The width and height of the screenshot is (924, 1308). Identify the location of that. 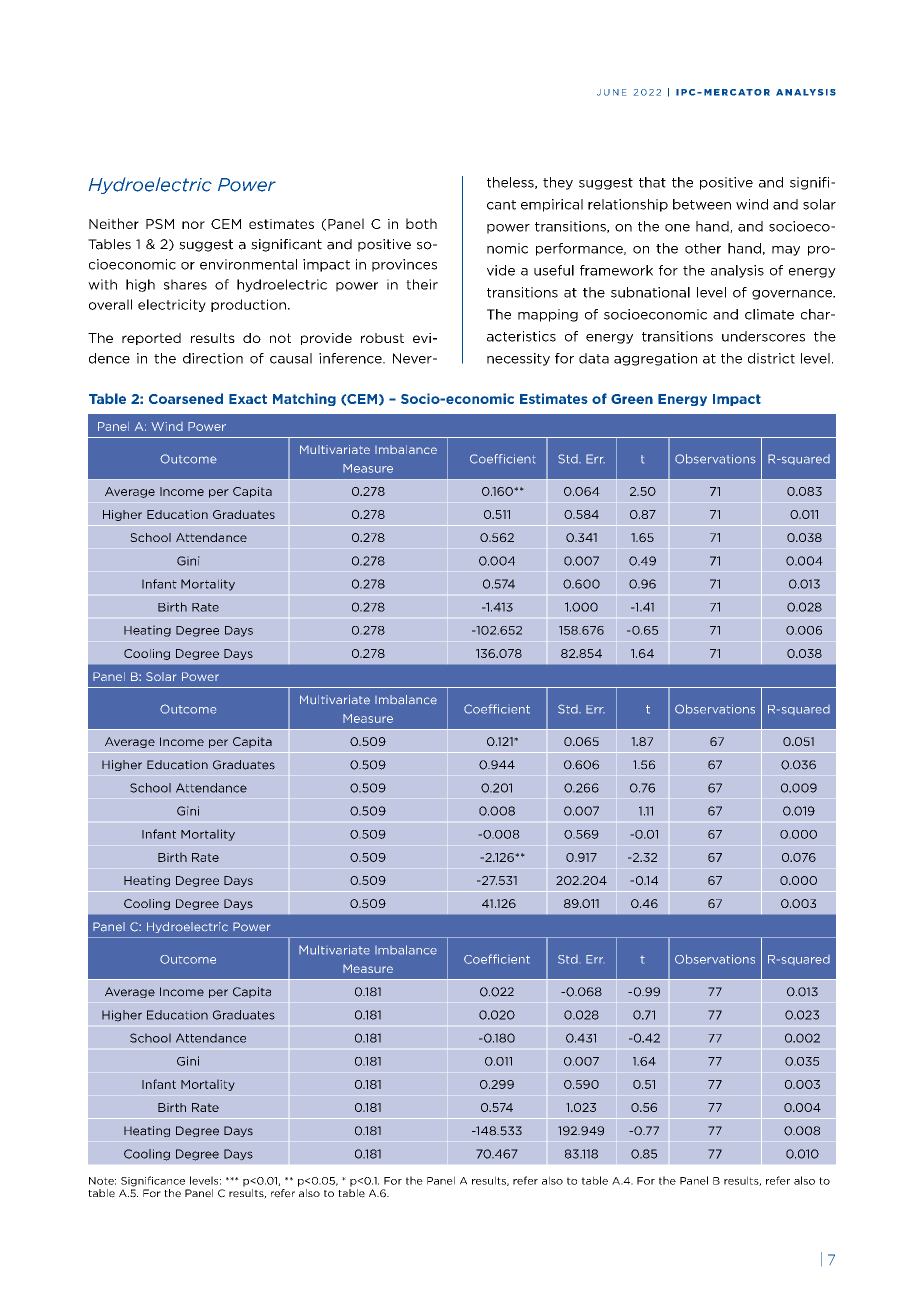
(652, 182).
